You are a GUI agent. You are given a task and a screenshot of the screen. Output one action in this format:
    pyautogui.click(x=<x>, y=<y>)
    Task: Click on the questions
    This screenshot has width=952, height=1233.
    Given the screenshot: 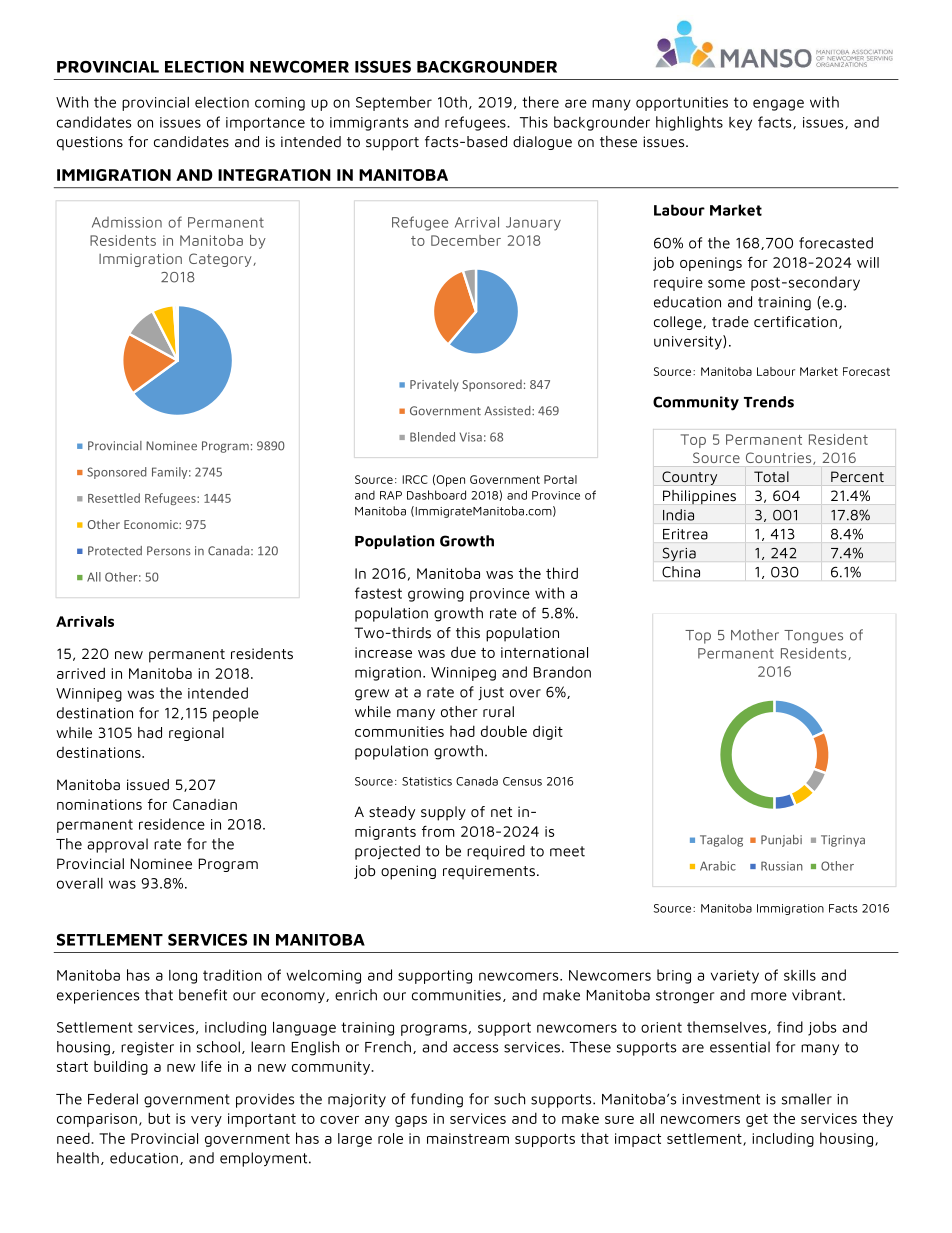 What is the action you would take?
    pyautogui.click(x=90, y=143)
